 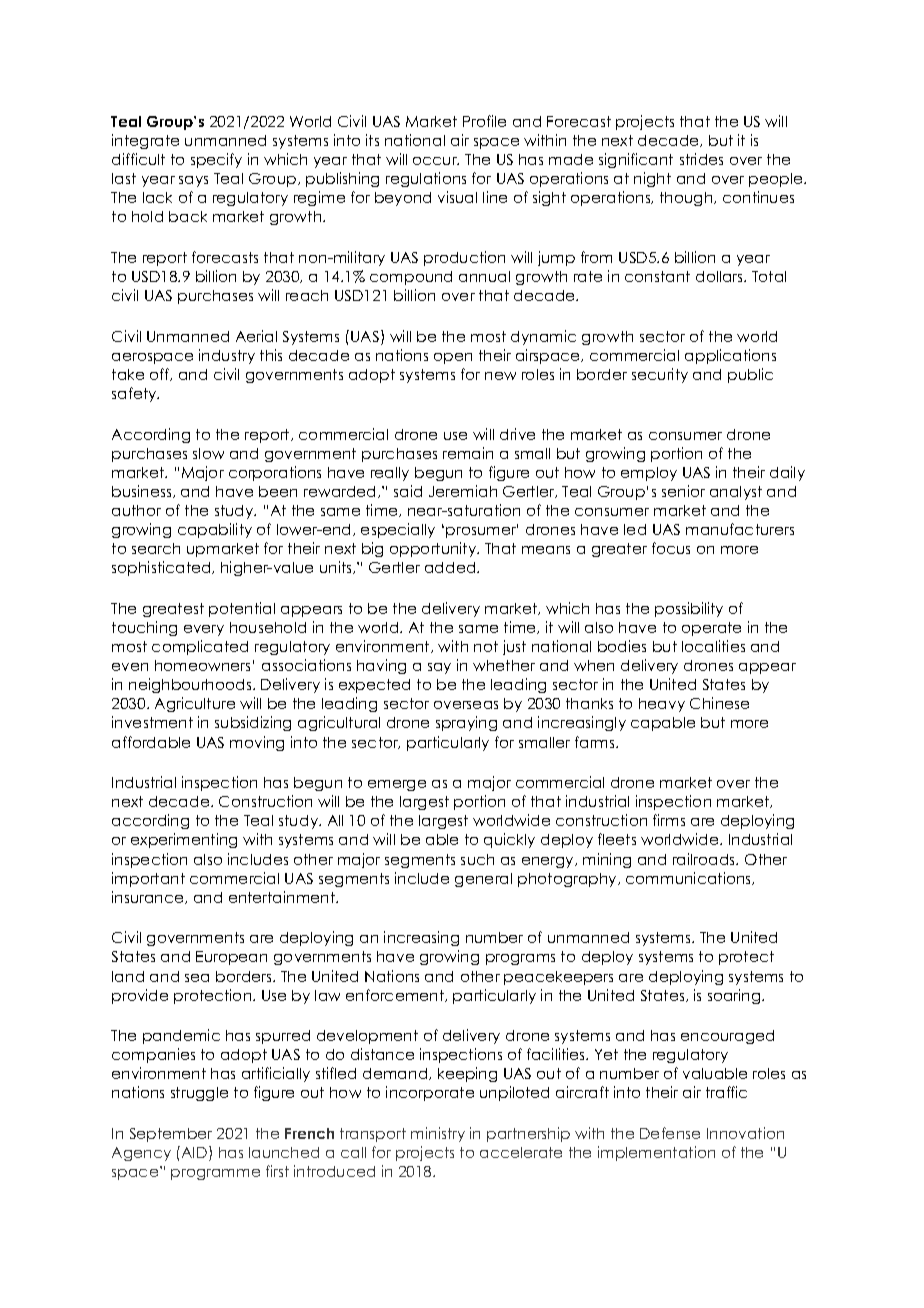 What do you see at coordinates (669, 820) in the screenshot?
I see `firms` at bounding box center [669, 820].
